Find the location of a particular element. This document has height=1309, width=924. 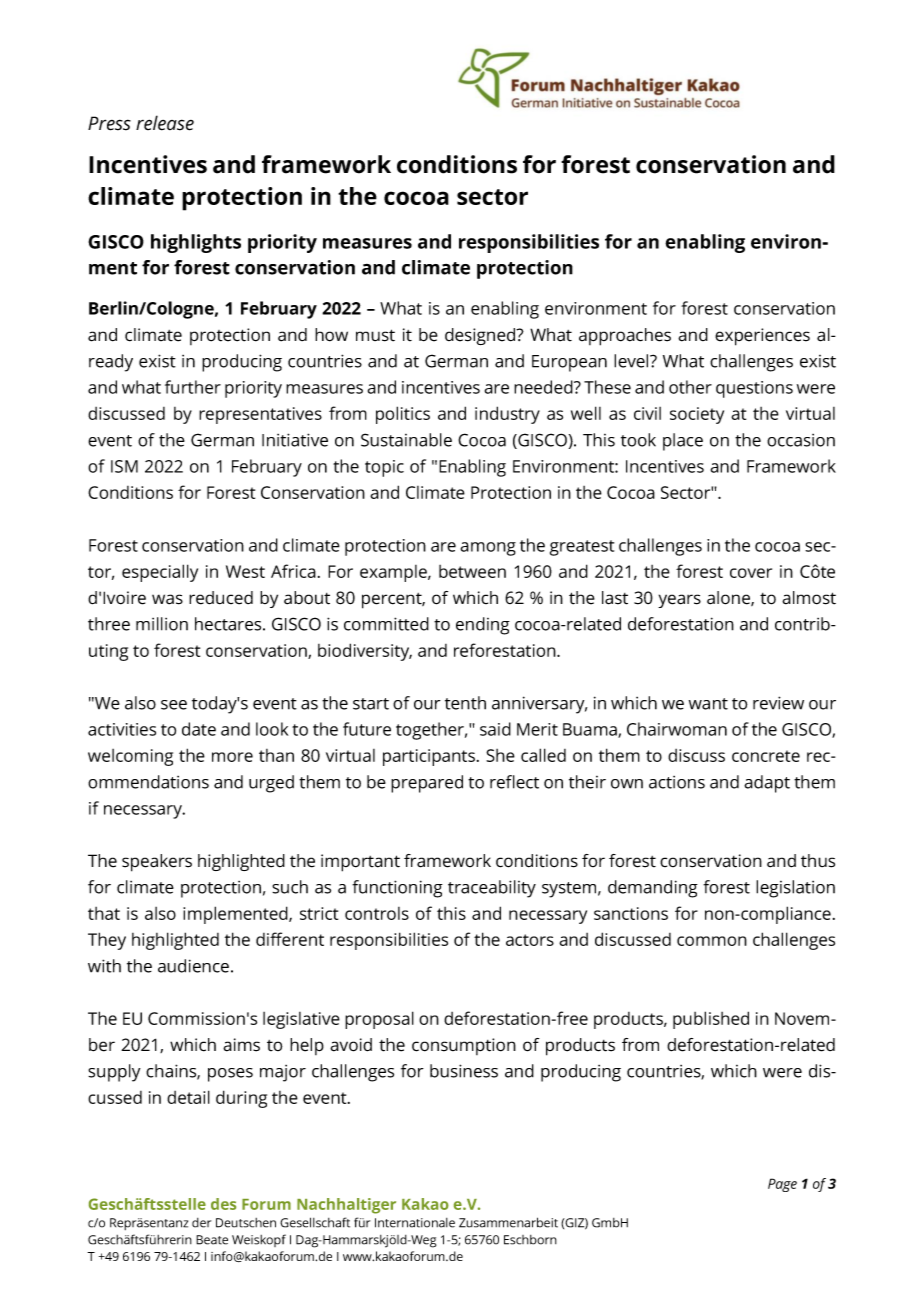

speakers is located at coordinates (157, 863).
